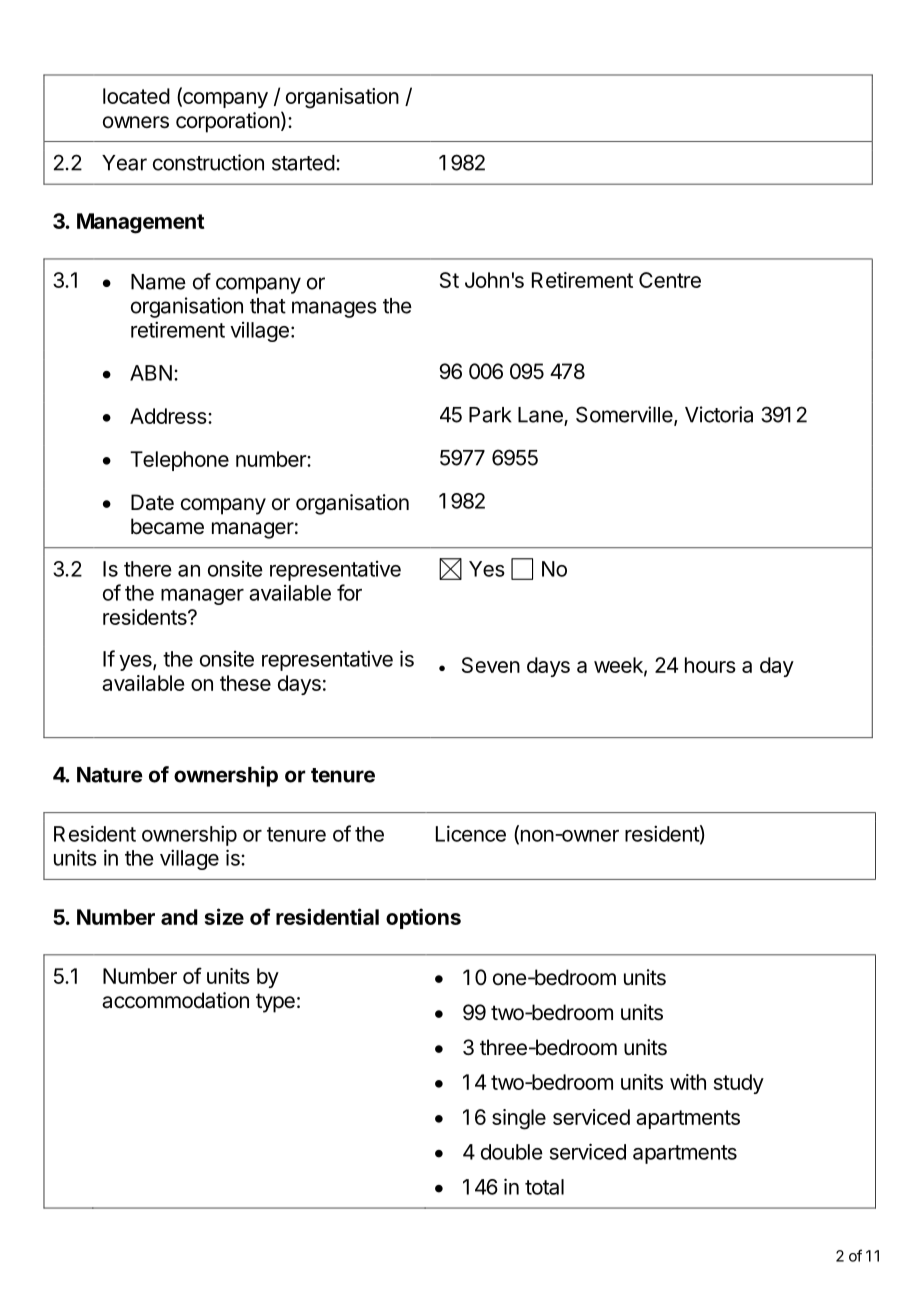 The image size is (924, 1309). What do you see at coordinates (710, 665) in the screenshot?
I see `hours` at bounding box center [710, 665].
